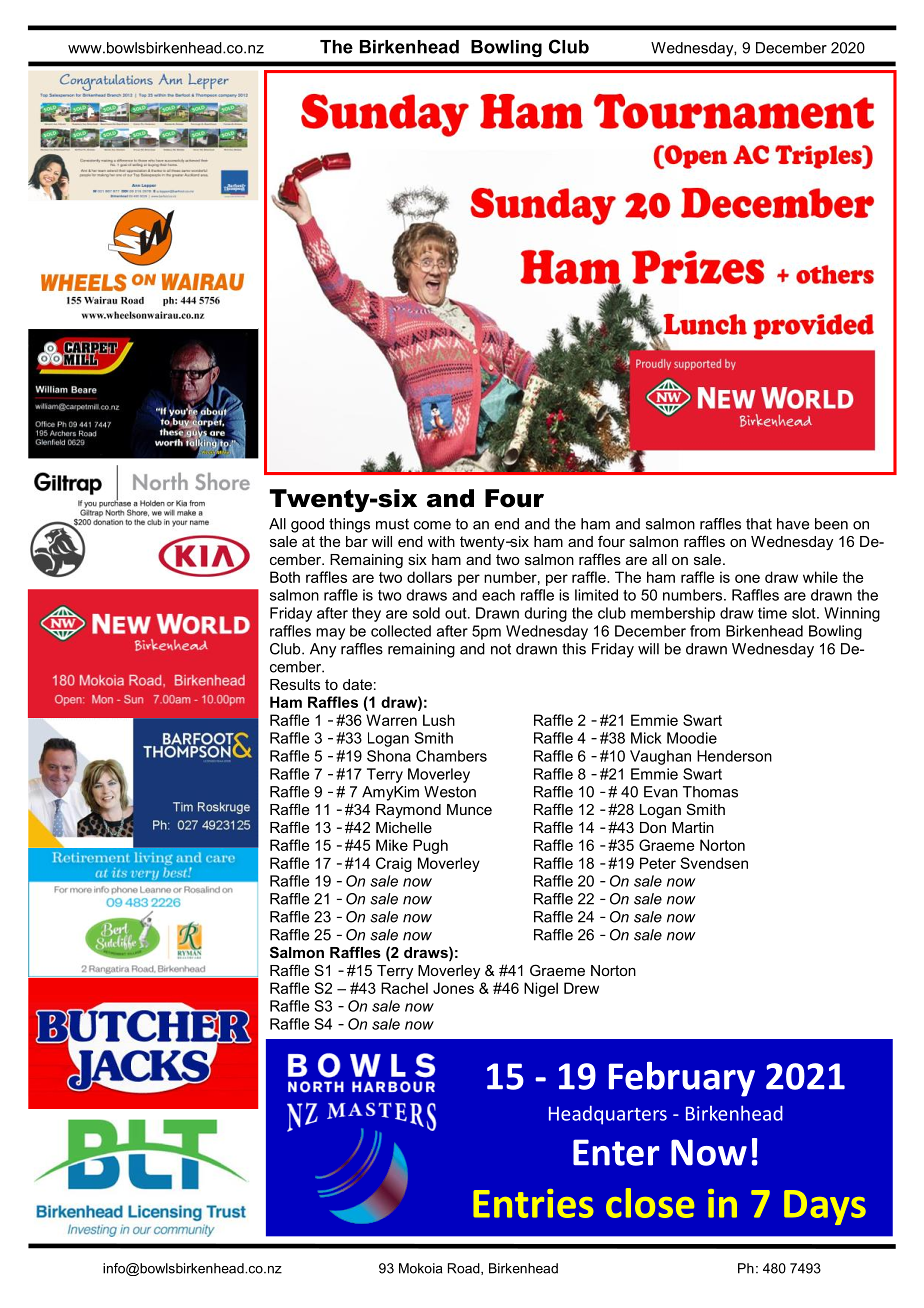 This document has width=924, height=1308. Describe the element at coordinates (596, 595) in the document. I see `limited` at that location.
